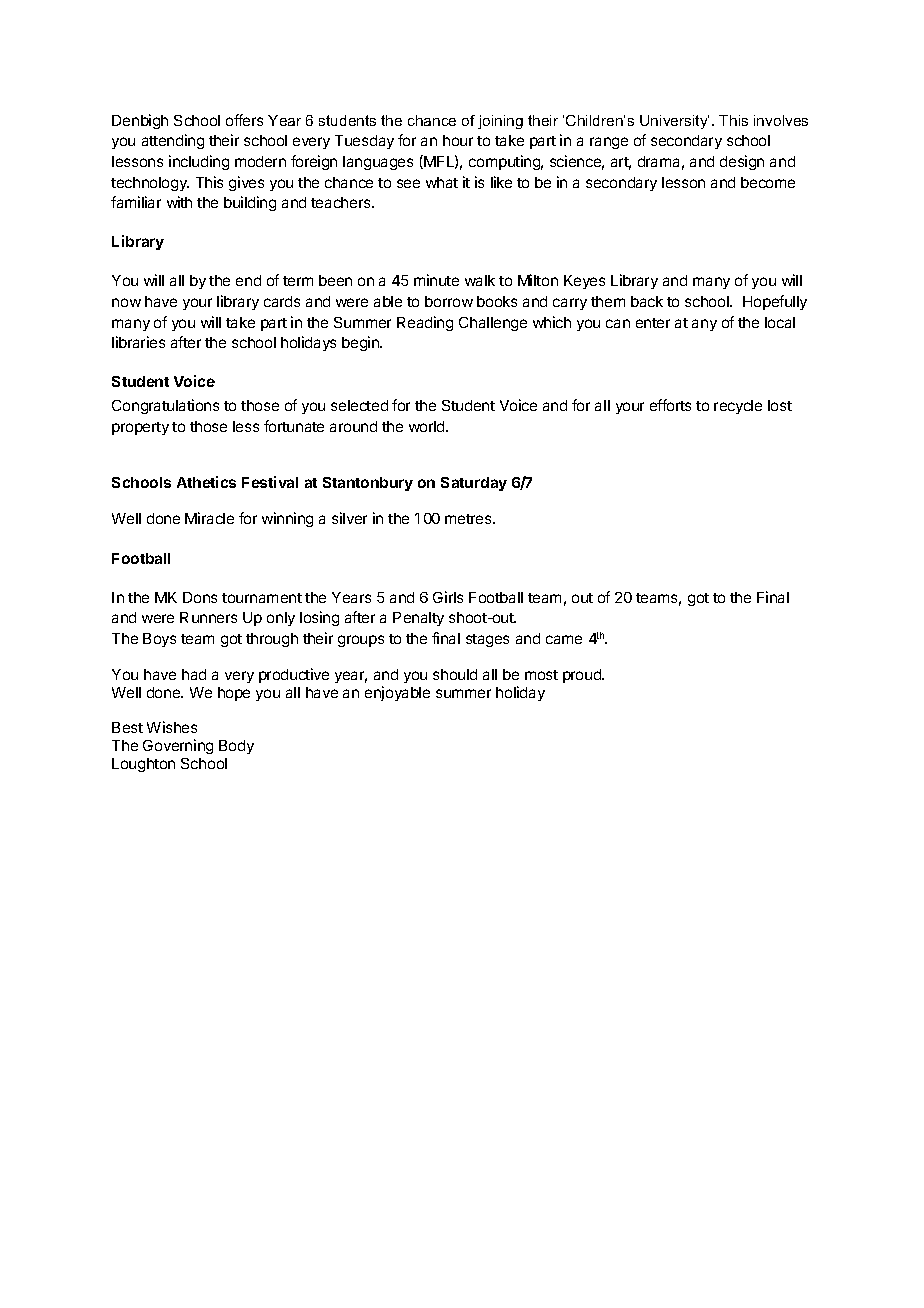  Describe the element at coordinates (425, 323) in the screenshot. I see `Reading` at that location.
